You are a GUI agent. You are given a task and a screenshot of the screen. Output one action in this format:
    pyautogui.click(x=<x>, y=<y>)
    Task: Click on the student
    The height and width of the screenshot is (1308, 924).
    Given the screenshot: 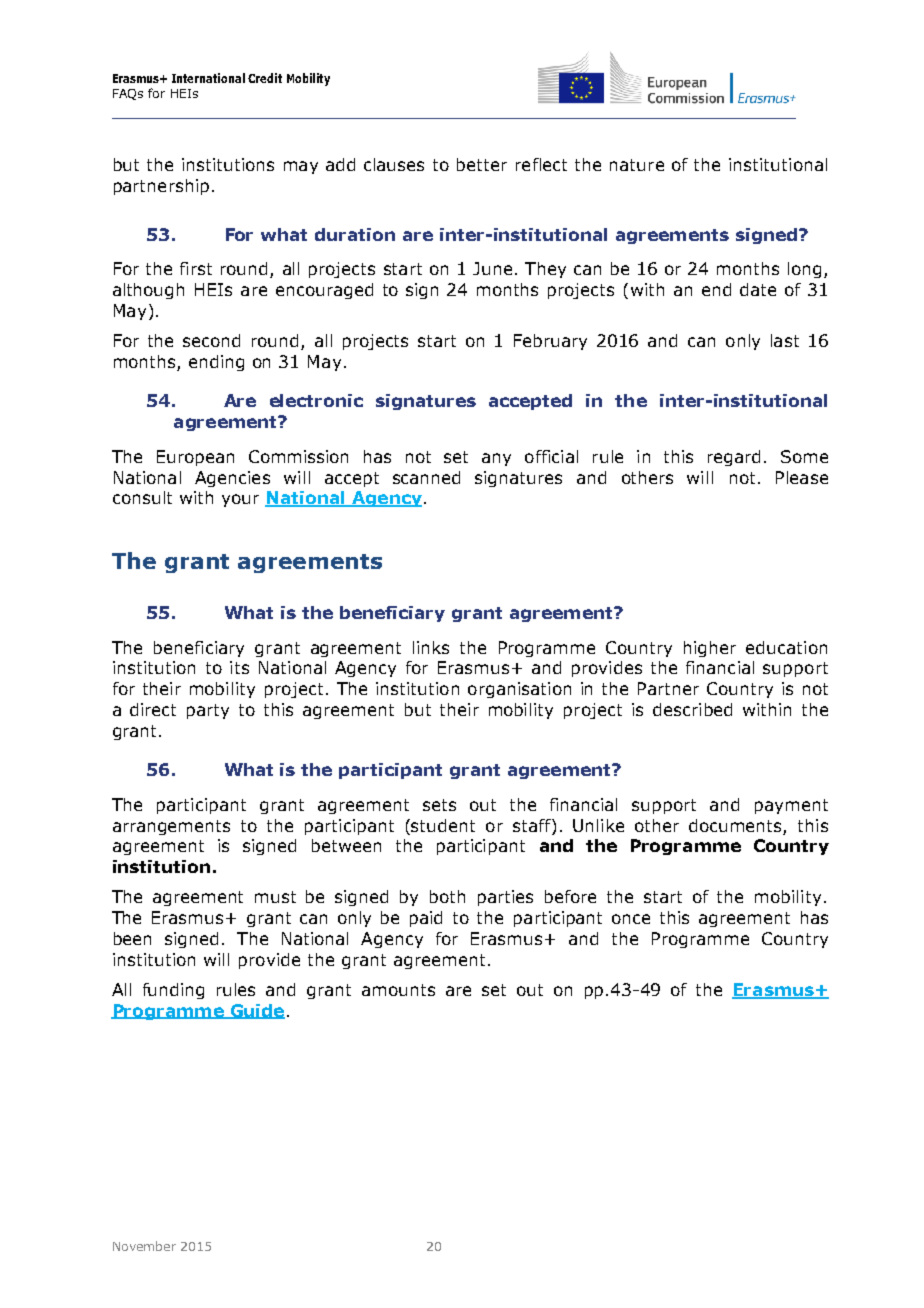 What is the action you would take?
    pyautogui.click(x=443, y=825)
